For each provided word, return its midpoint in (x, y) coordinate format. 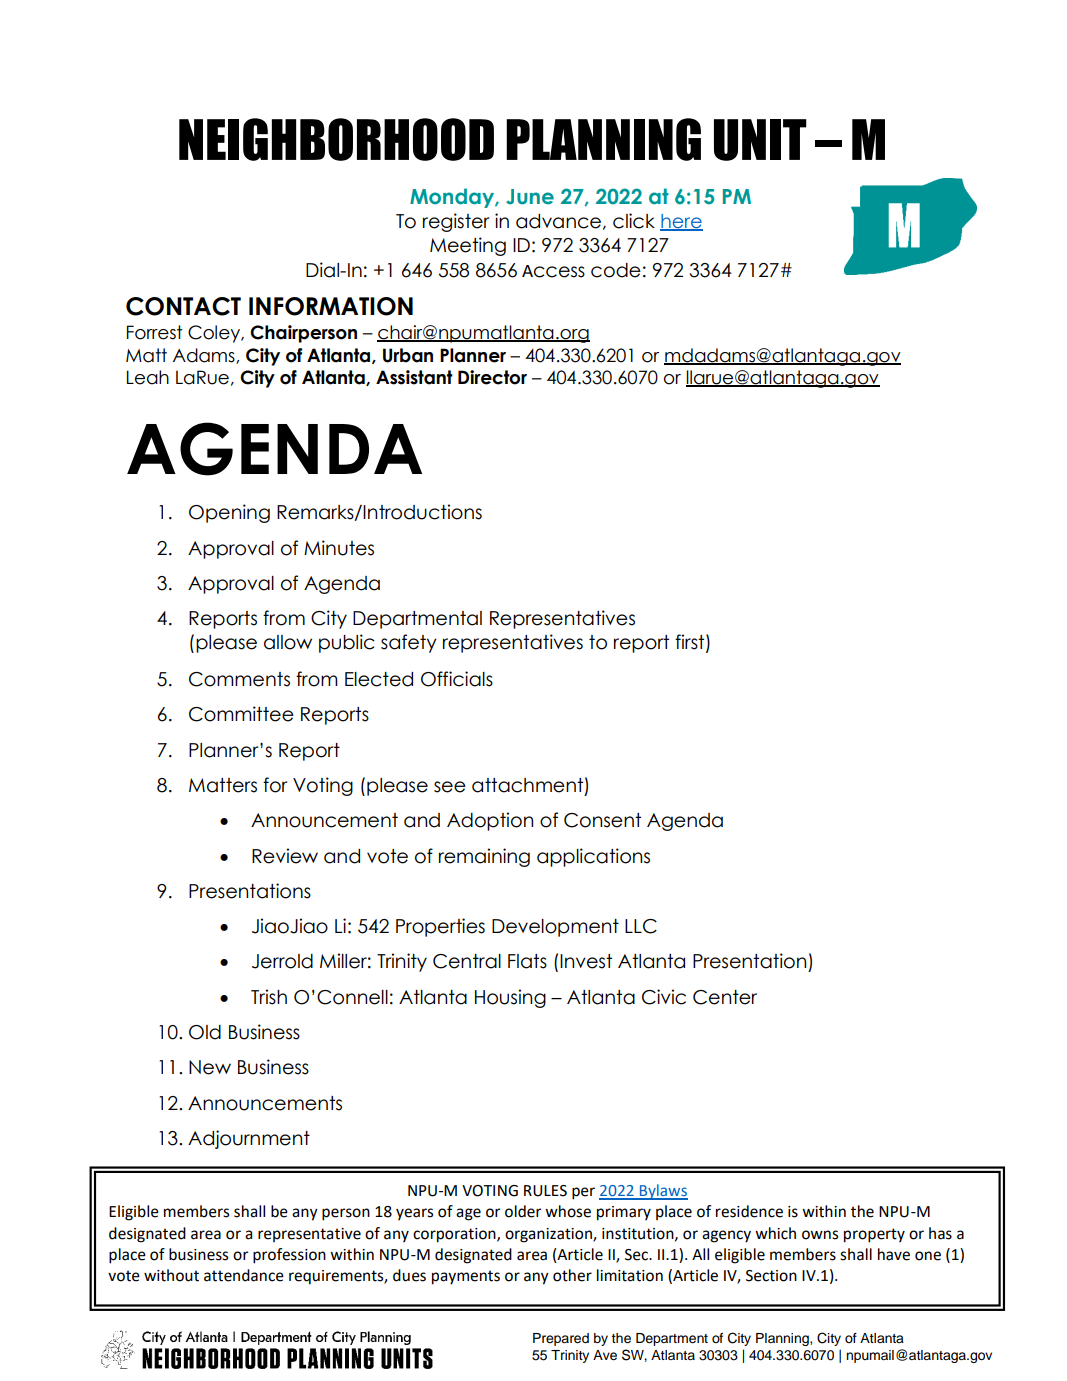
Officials (457, 679)
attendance (244, 1275)
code (616, 270)
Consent (602, 820)
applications (593, 857)
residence (749, 1211)
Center (725, 997)
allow (288, 642)
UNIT (760, 140)
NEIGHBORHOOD (336, 139)
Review (285, 856)
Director (492, 377)
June (530, 197)
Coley (215, 334)
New (210, 1067)
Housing (510, 998)
